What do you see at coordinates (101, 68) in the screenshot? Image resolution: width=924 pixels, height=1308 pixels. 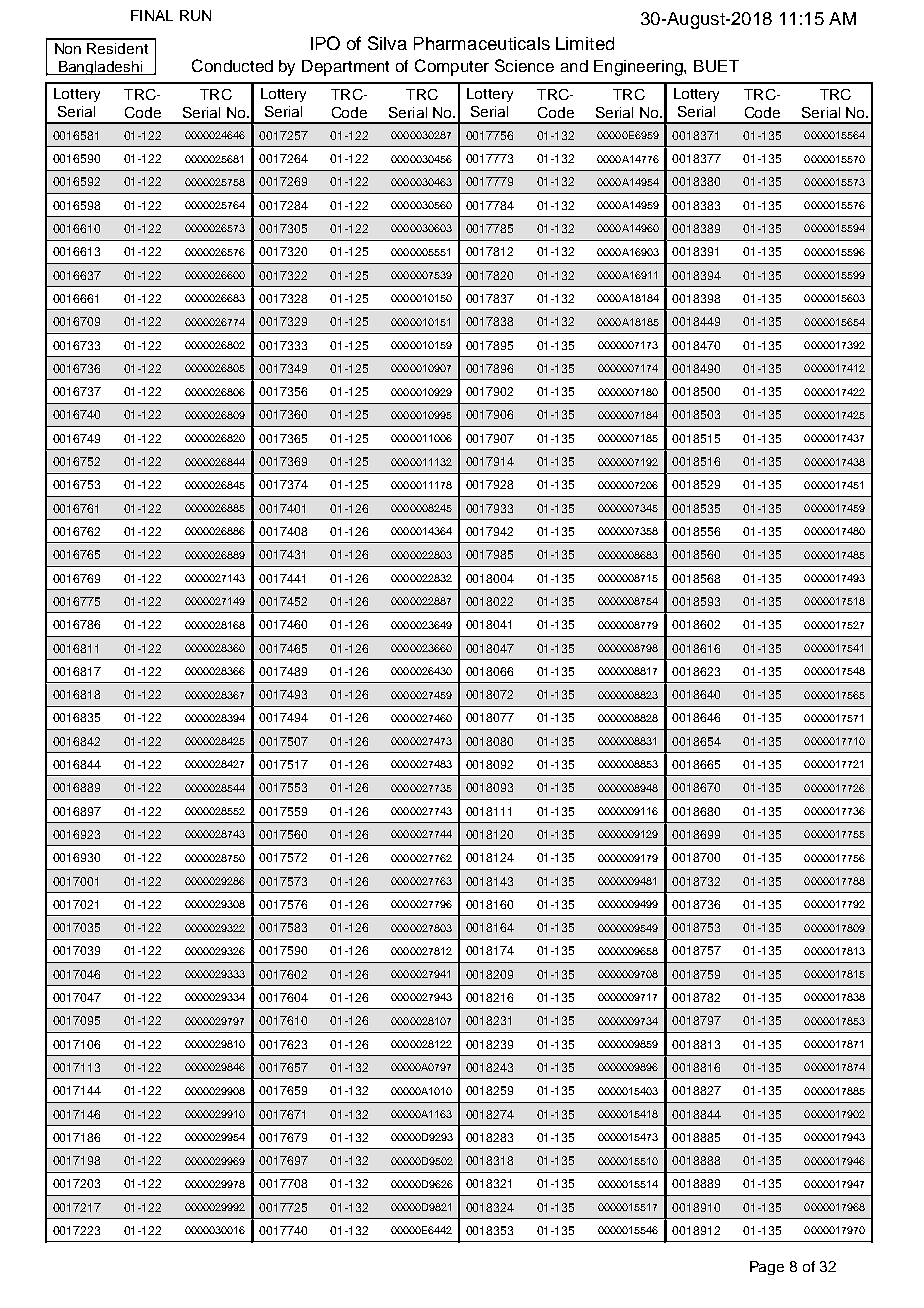 I see `Bangladeshi` at bounding box center [101, 68].
